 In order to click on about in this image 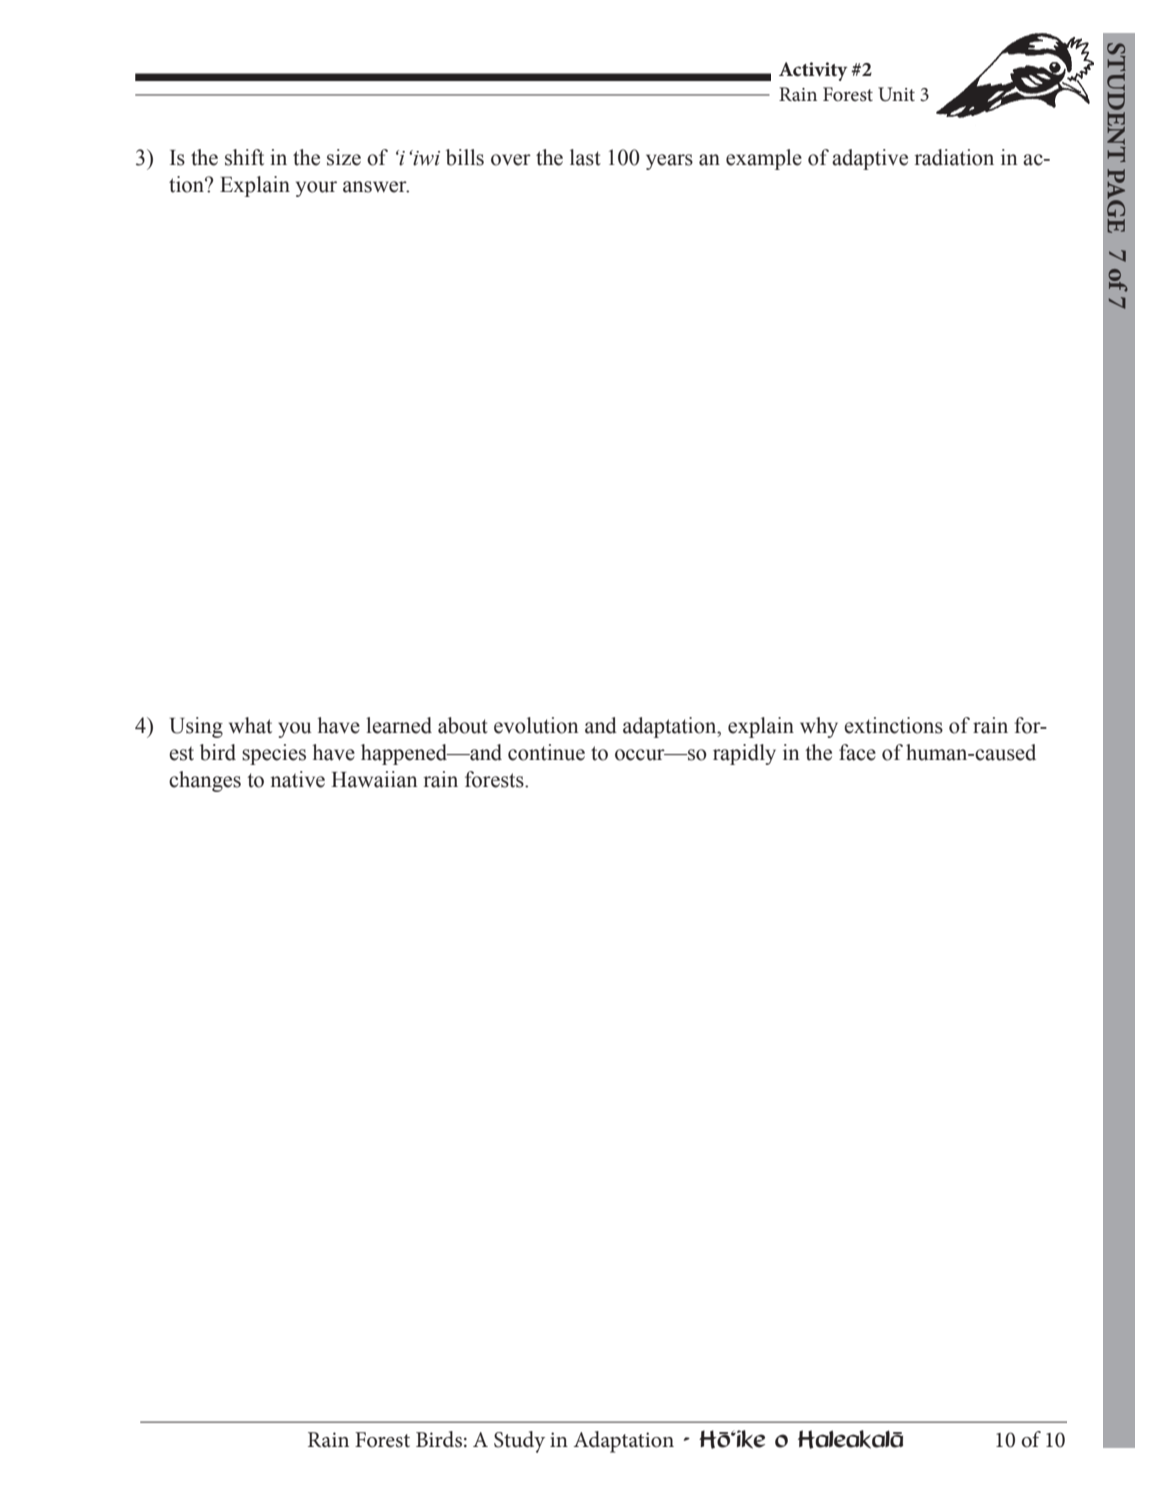, I will do `click(463, 725)`.
